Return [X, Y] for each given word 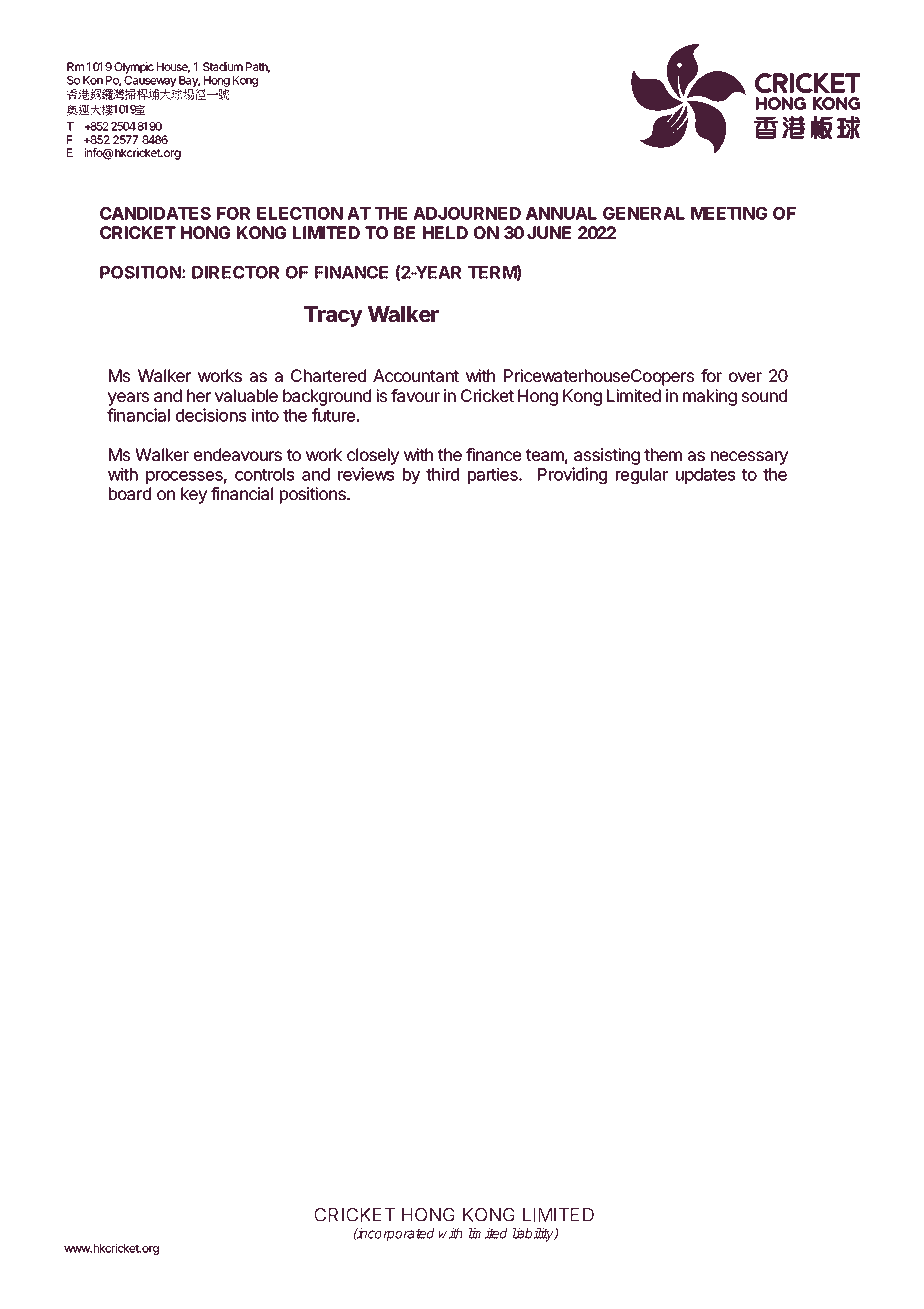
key [194, 495]
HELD [445, 232]
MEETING [729, 213]
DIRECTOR [236, 272]
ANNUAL [561, 213]
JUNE [549, 232]
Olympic [134, 68]
